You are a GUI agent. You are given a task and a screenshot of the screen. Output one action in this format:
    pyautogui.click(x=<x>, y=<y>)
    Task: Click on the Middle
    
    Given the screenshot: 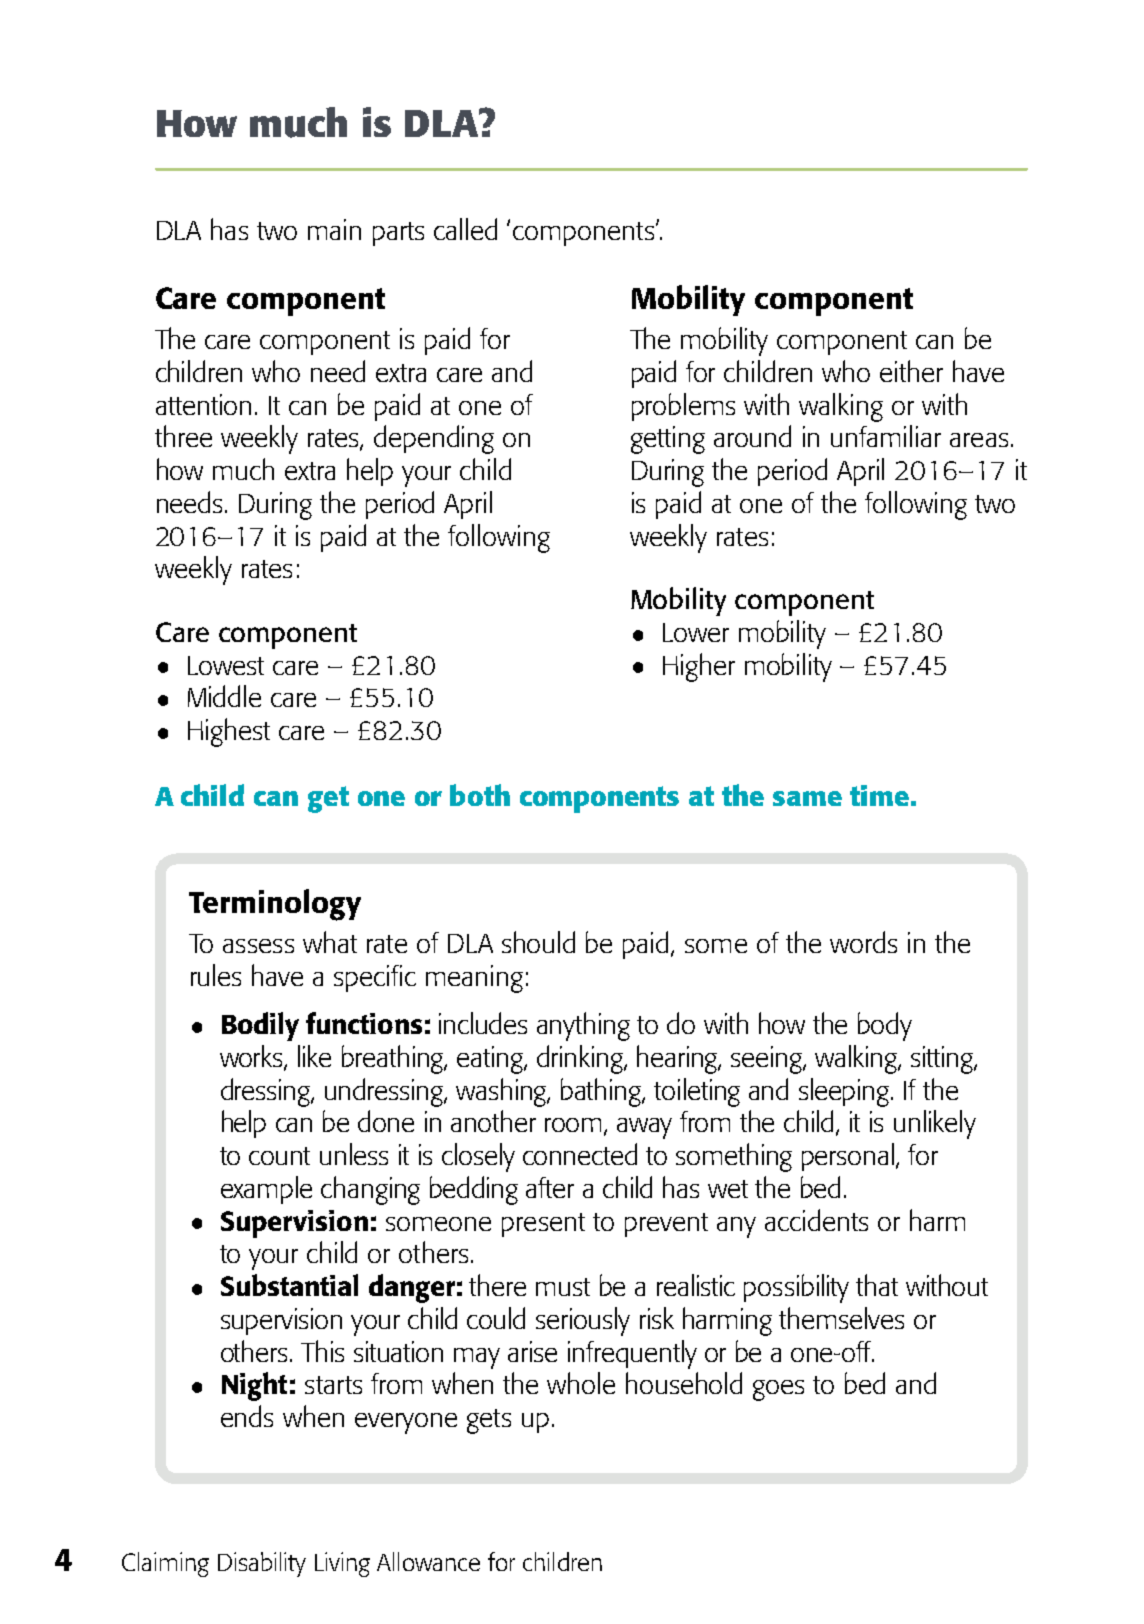 What is the action you would take?
    pyautogui.click(x=224, y=696)
